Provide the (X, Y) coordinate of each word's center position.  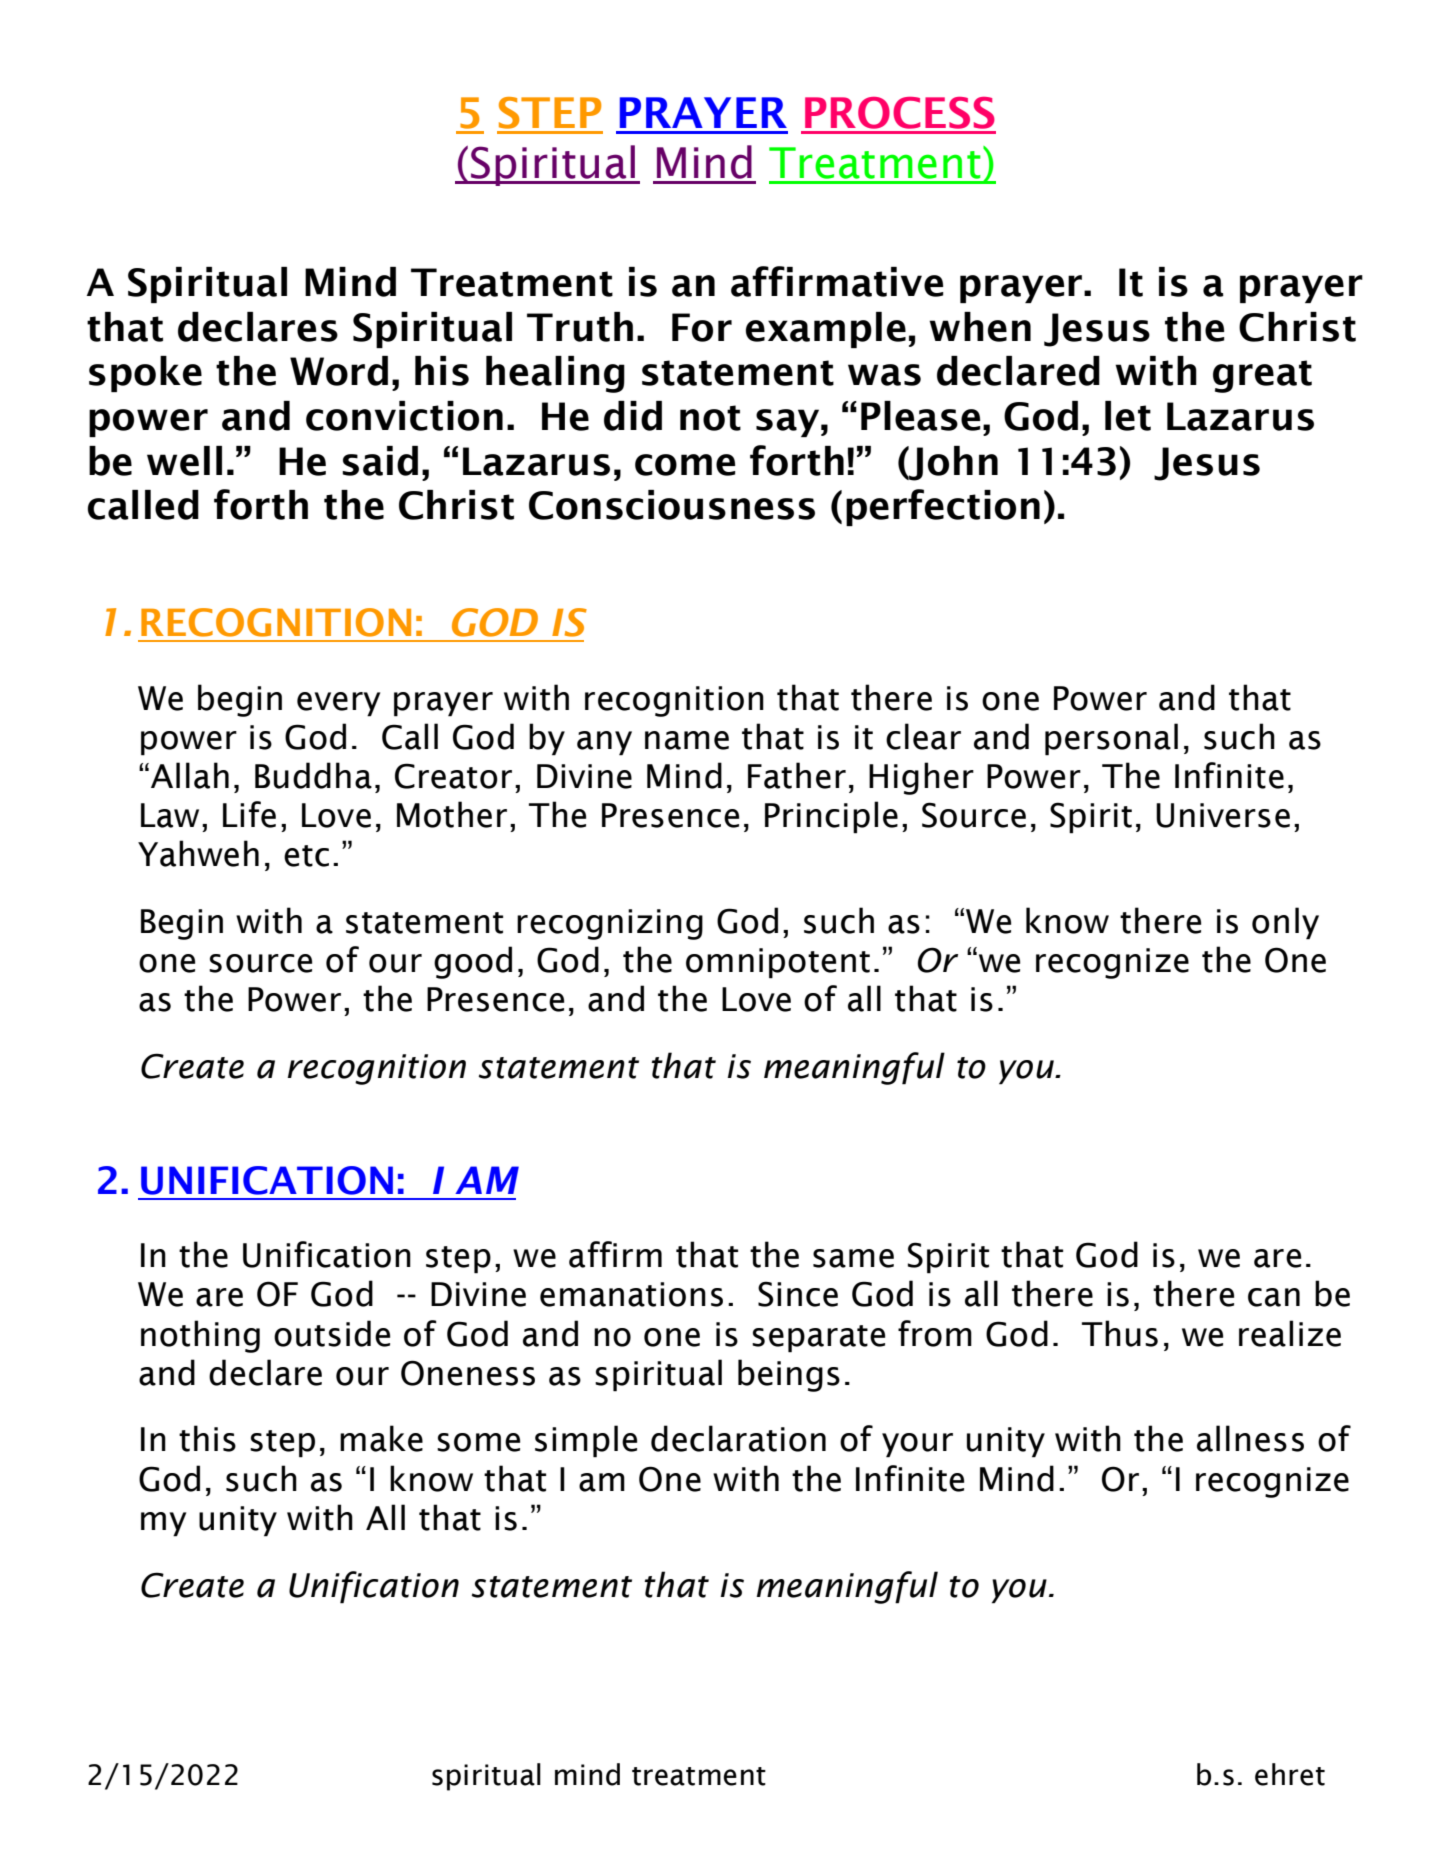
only (1285, 923)
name (687, 740)
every (338, 704)
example (826, 330)
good (473, 962)
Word (339, 371)
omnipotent (778, 963)
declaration (738, 1438)
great (1262, 376)
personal (1111, 739)
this (207, 1438)
